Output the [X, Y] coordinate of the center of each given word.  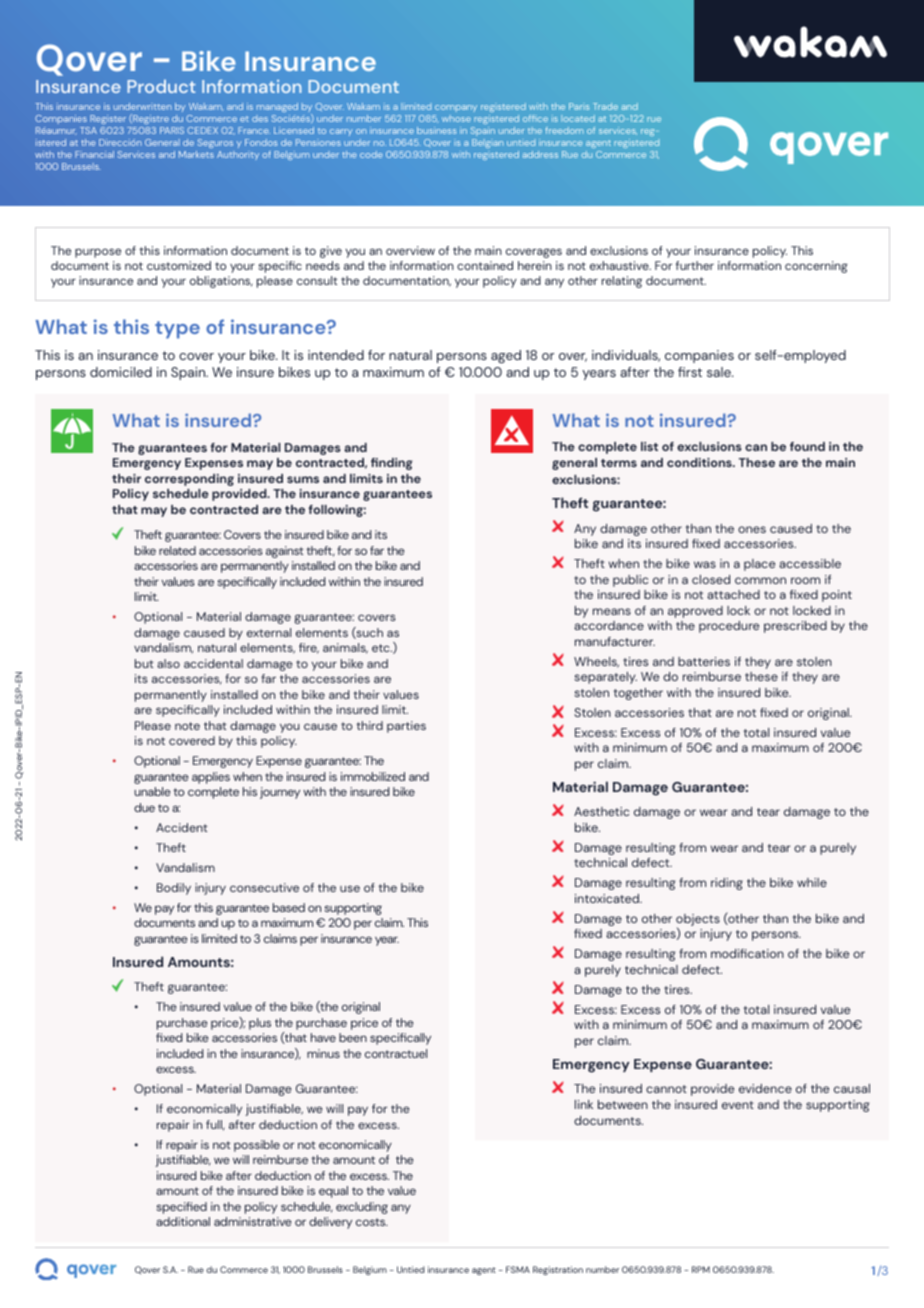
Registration [558, 1270]
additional [183, 1221]
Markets [196, 154]
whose [456, 118]
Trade [605, 106]
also [168, 663]
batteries [704, 661]
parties [406, 727]
